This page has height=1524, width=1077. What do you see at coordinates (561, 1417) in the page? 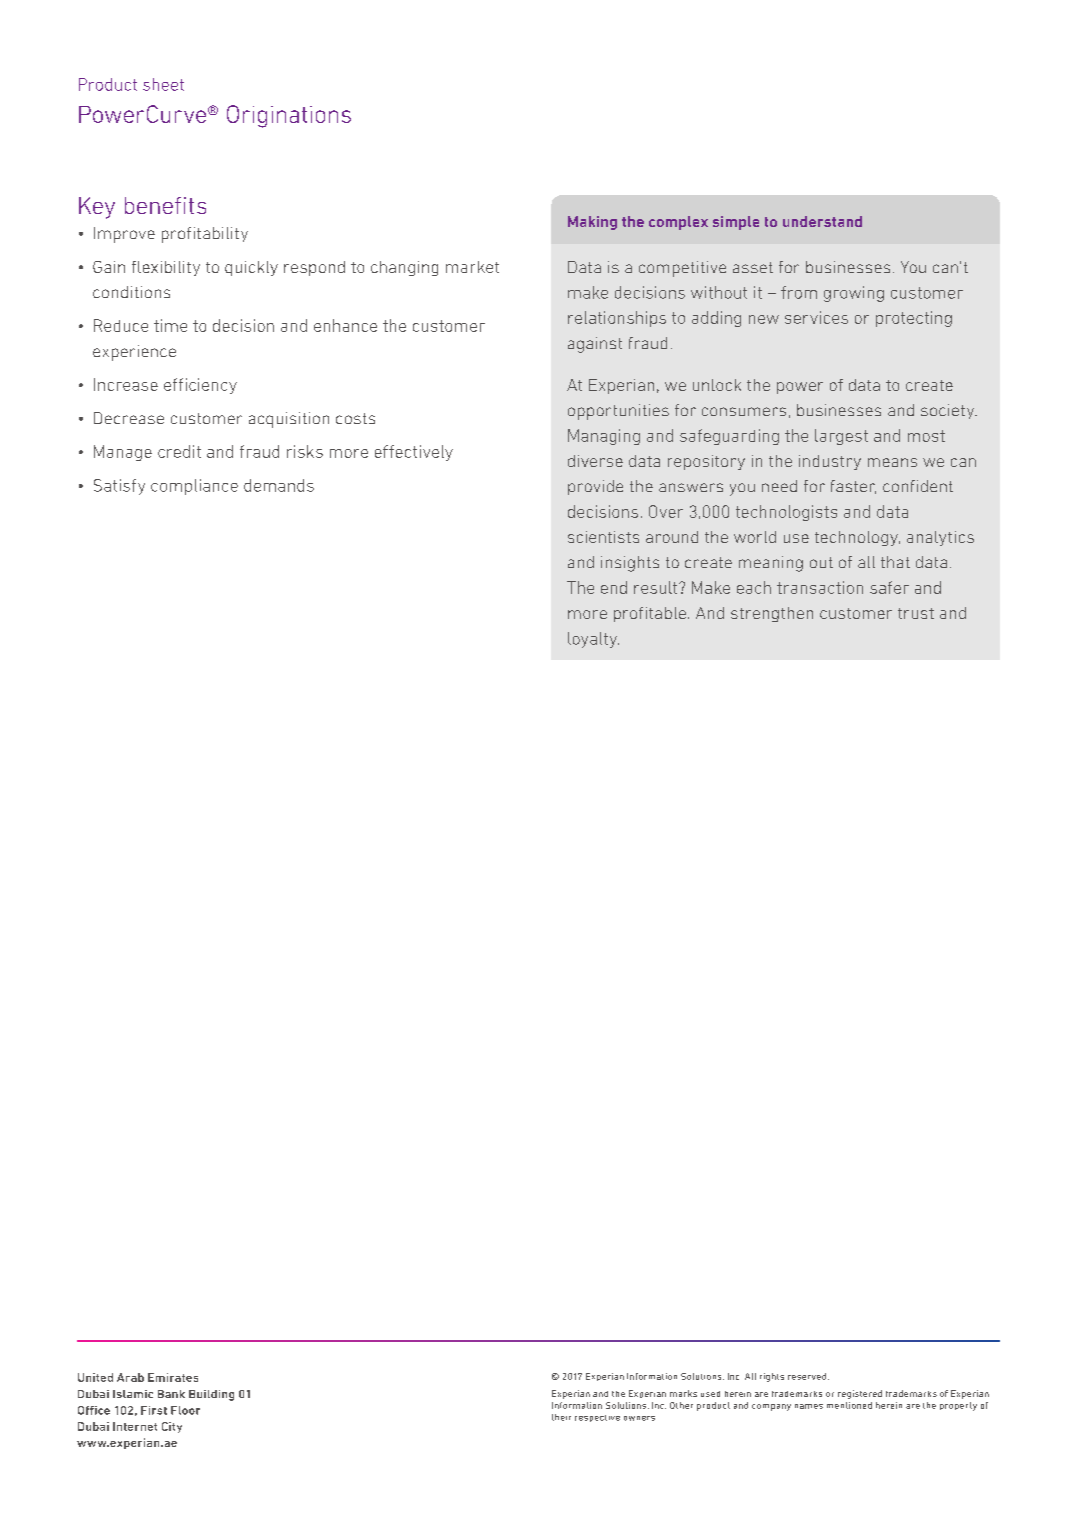
I see `their` at bounding box center [561, 1417].
